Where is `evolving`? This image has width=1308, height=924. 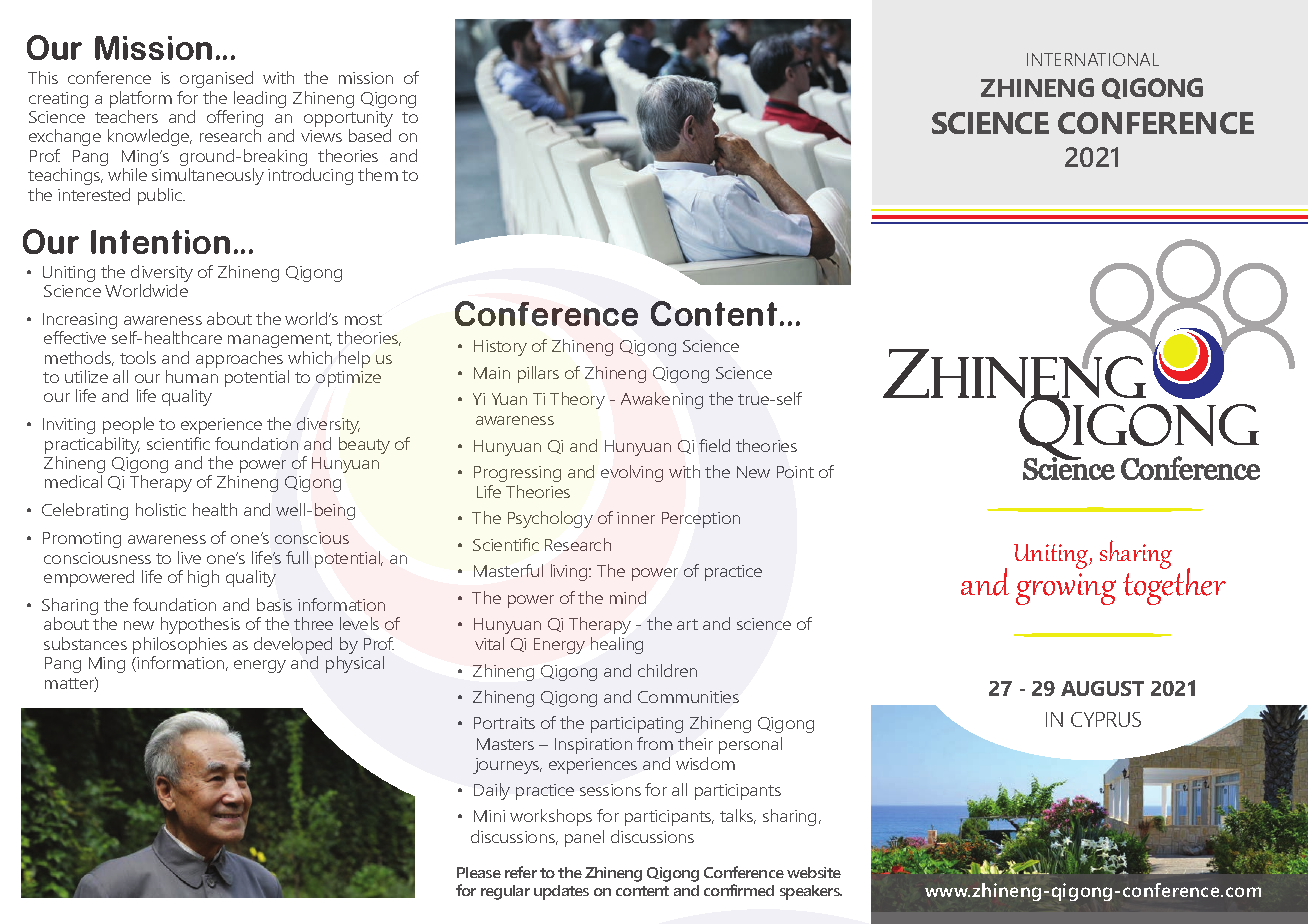 evolving is located at coordinates (632, 473).
